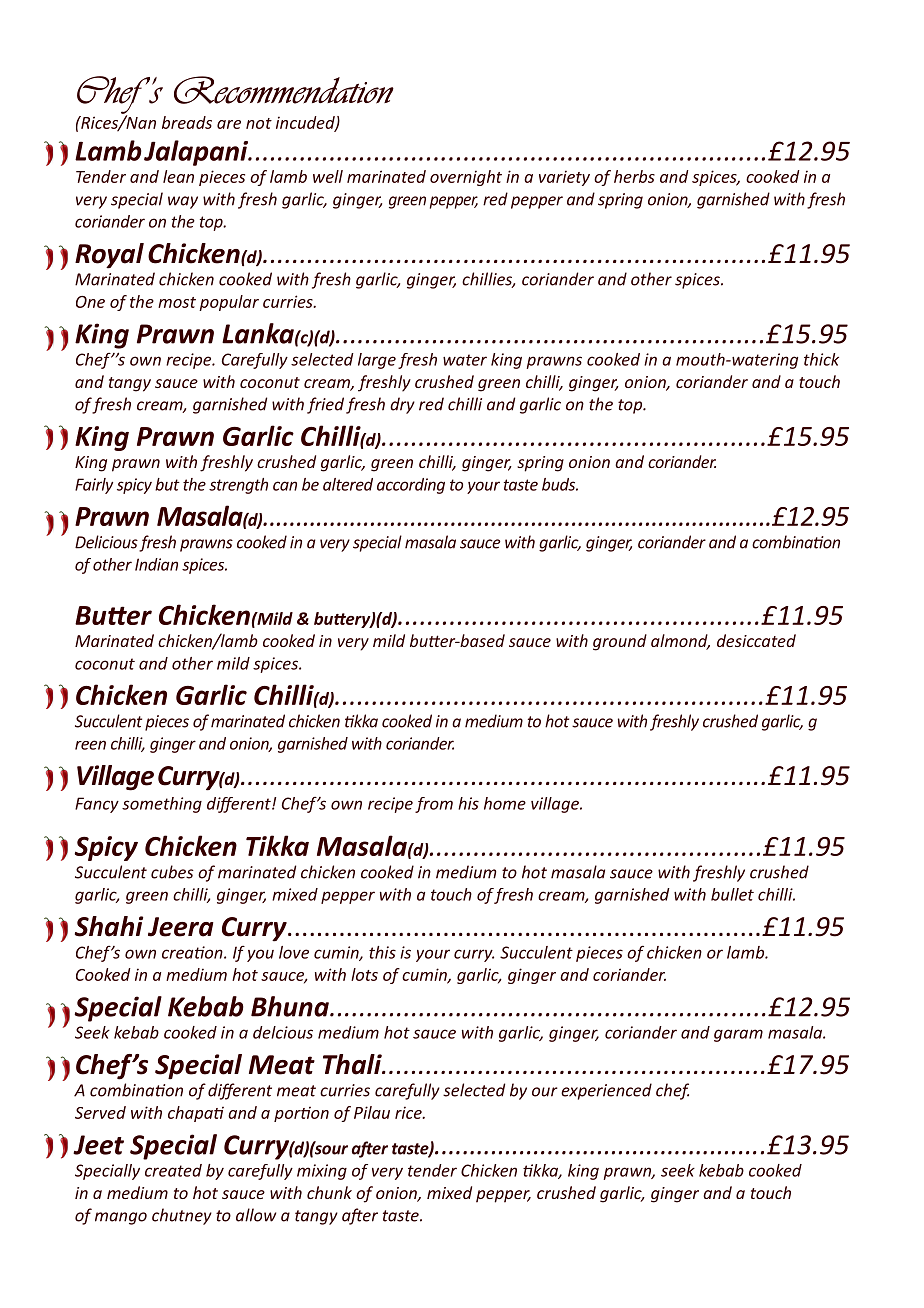  I want to click on Indian, so click(156, 564).
